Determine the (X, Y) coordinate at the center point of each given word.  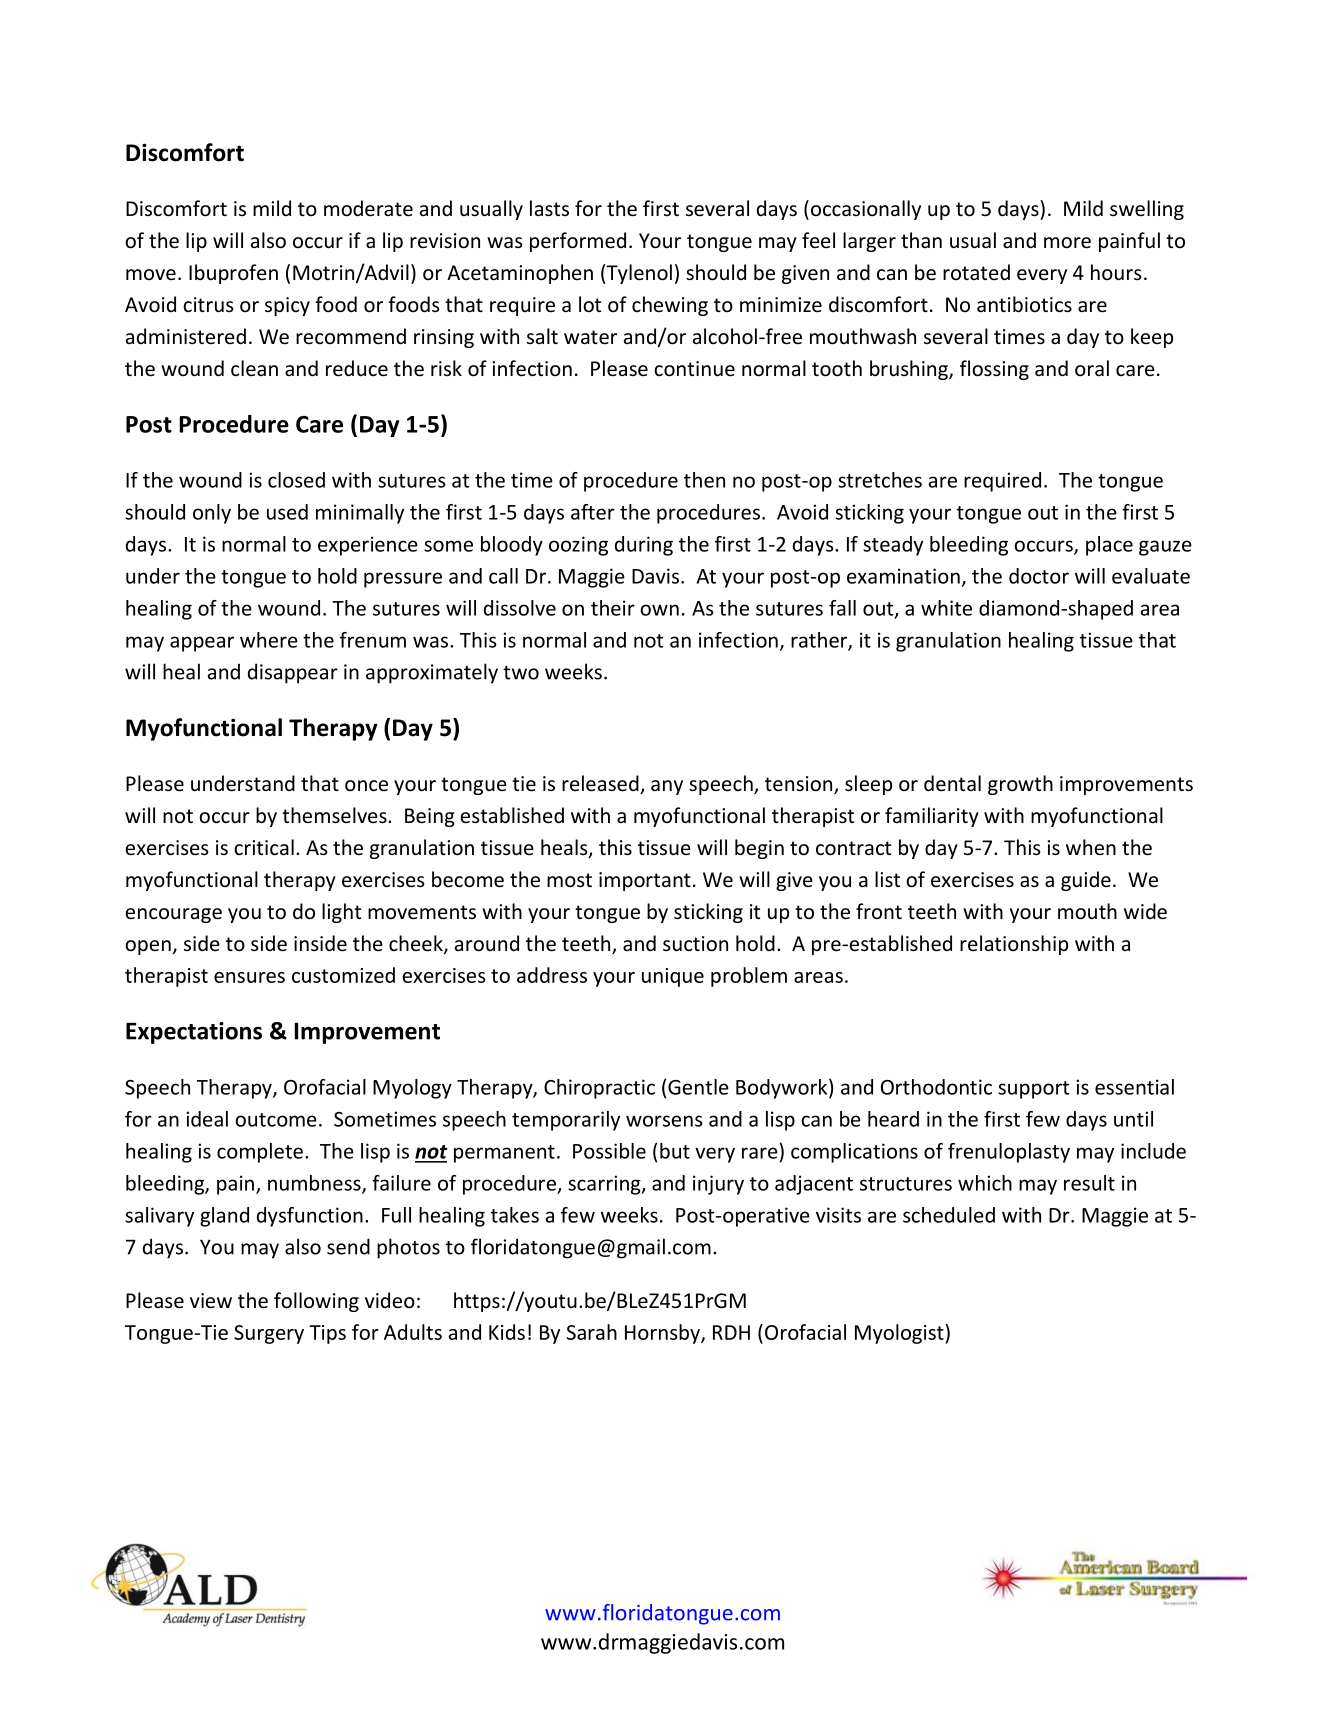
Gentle (698, 1087)
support (1033, 1090)
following (316, 1302)
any (667, 787)
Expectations (194, 1033)
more (1067, 243)
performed (578, 242)
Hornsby (663, 1334)
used (287, 512)
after (593, 512)
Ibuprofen (233, 274)
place (1109, 546)
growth (1020, 785)
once (366, 786)
